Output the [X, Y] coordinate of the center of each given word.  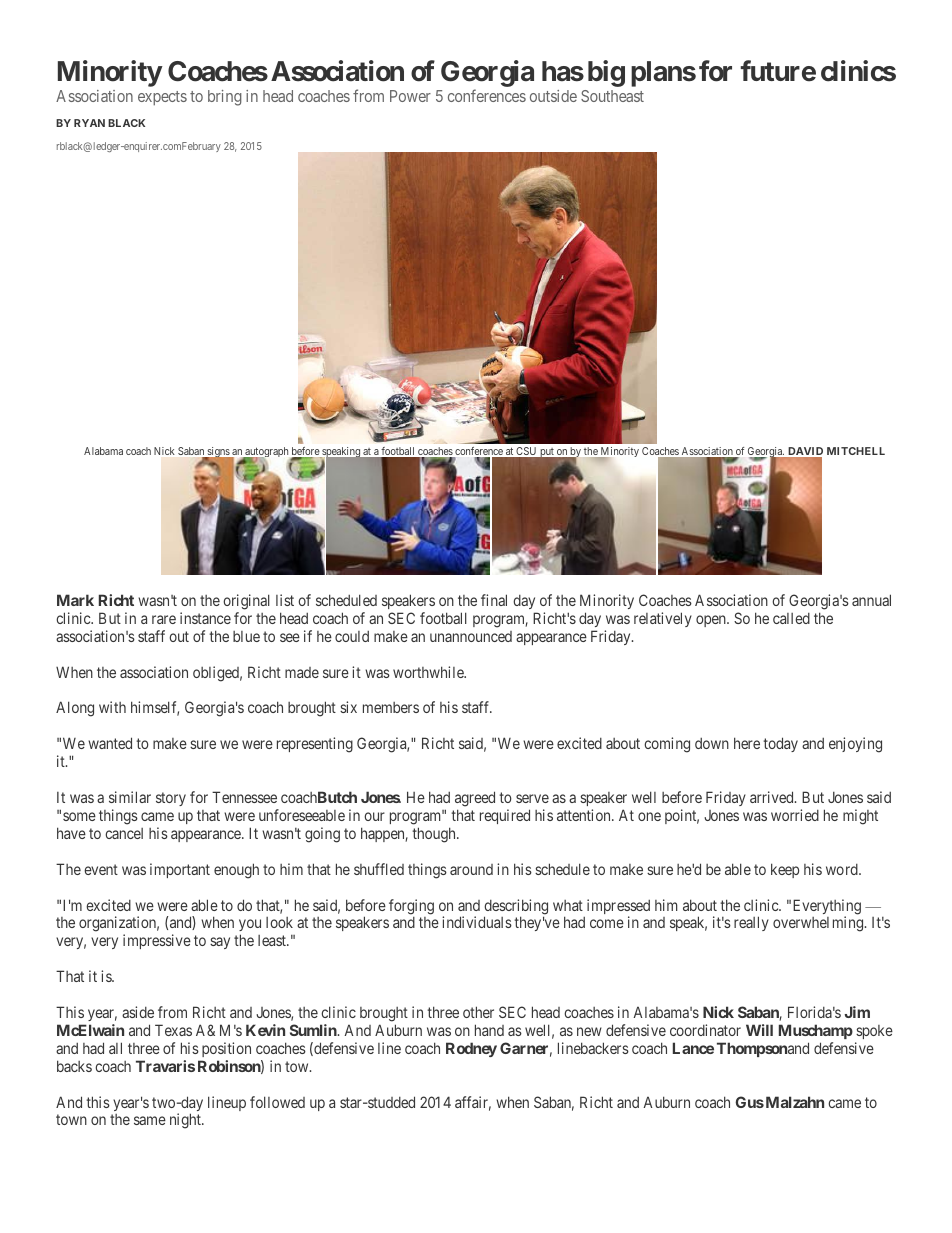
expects [162, 98]
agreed [475, 799]
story [171, 799]
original [246, 602]
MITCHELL [856, 451]
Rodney [471, 1049]
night [186, 1121]
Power [410, 96]
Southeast [612, 96]
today [780, 744]
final [494, 600]
